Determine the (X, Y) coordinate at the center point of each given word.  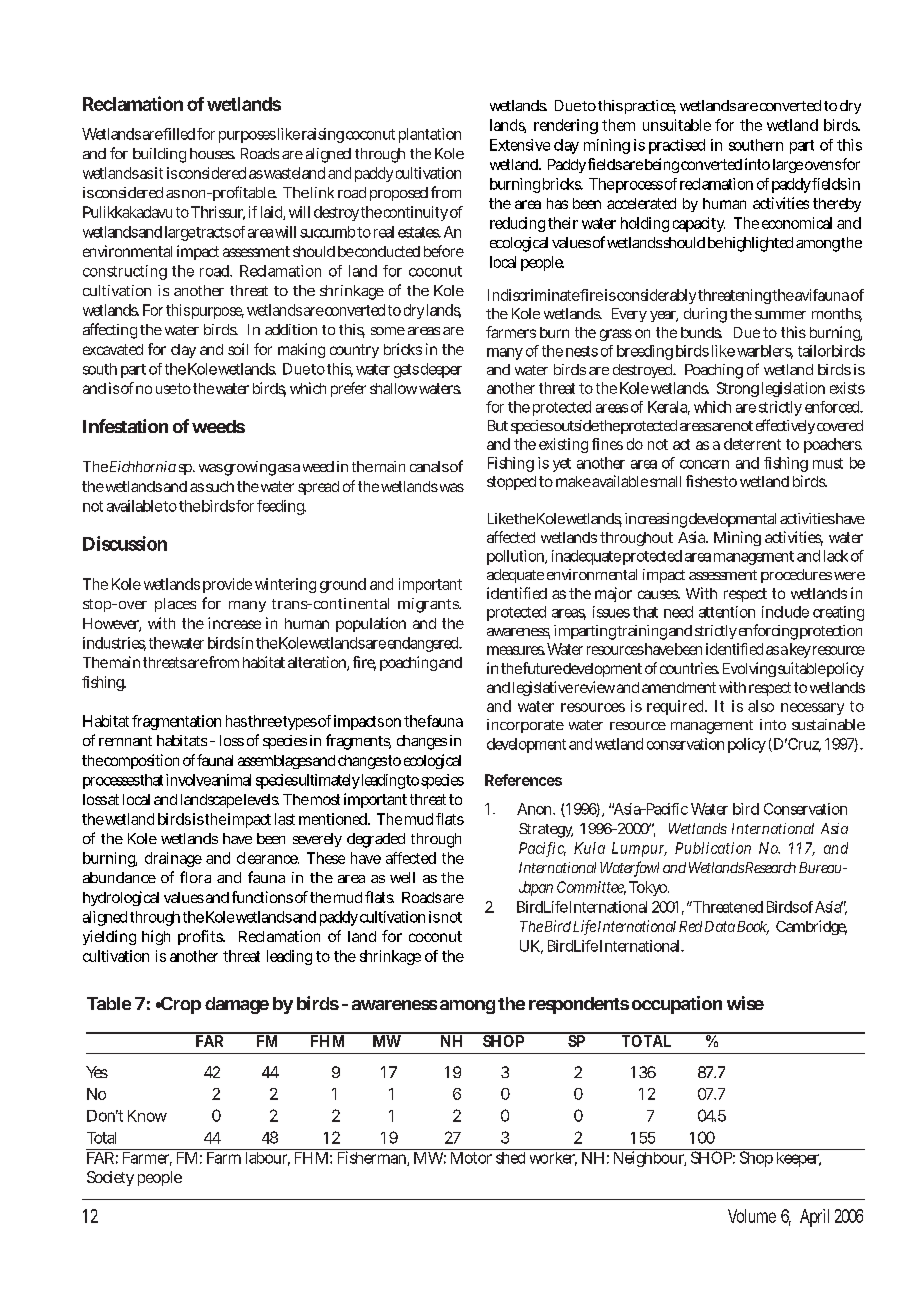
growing (249, 468)
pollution (516, 557)
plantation (430, 135)
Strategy (546, 830)
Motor (471, 1158)
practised (677, 146)
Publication (713, 848)
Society (110, 1178)
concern (704, 464)
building (159, 155)
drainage (173, 859)
